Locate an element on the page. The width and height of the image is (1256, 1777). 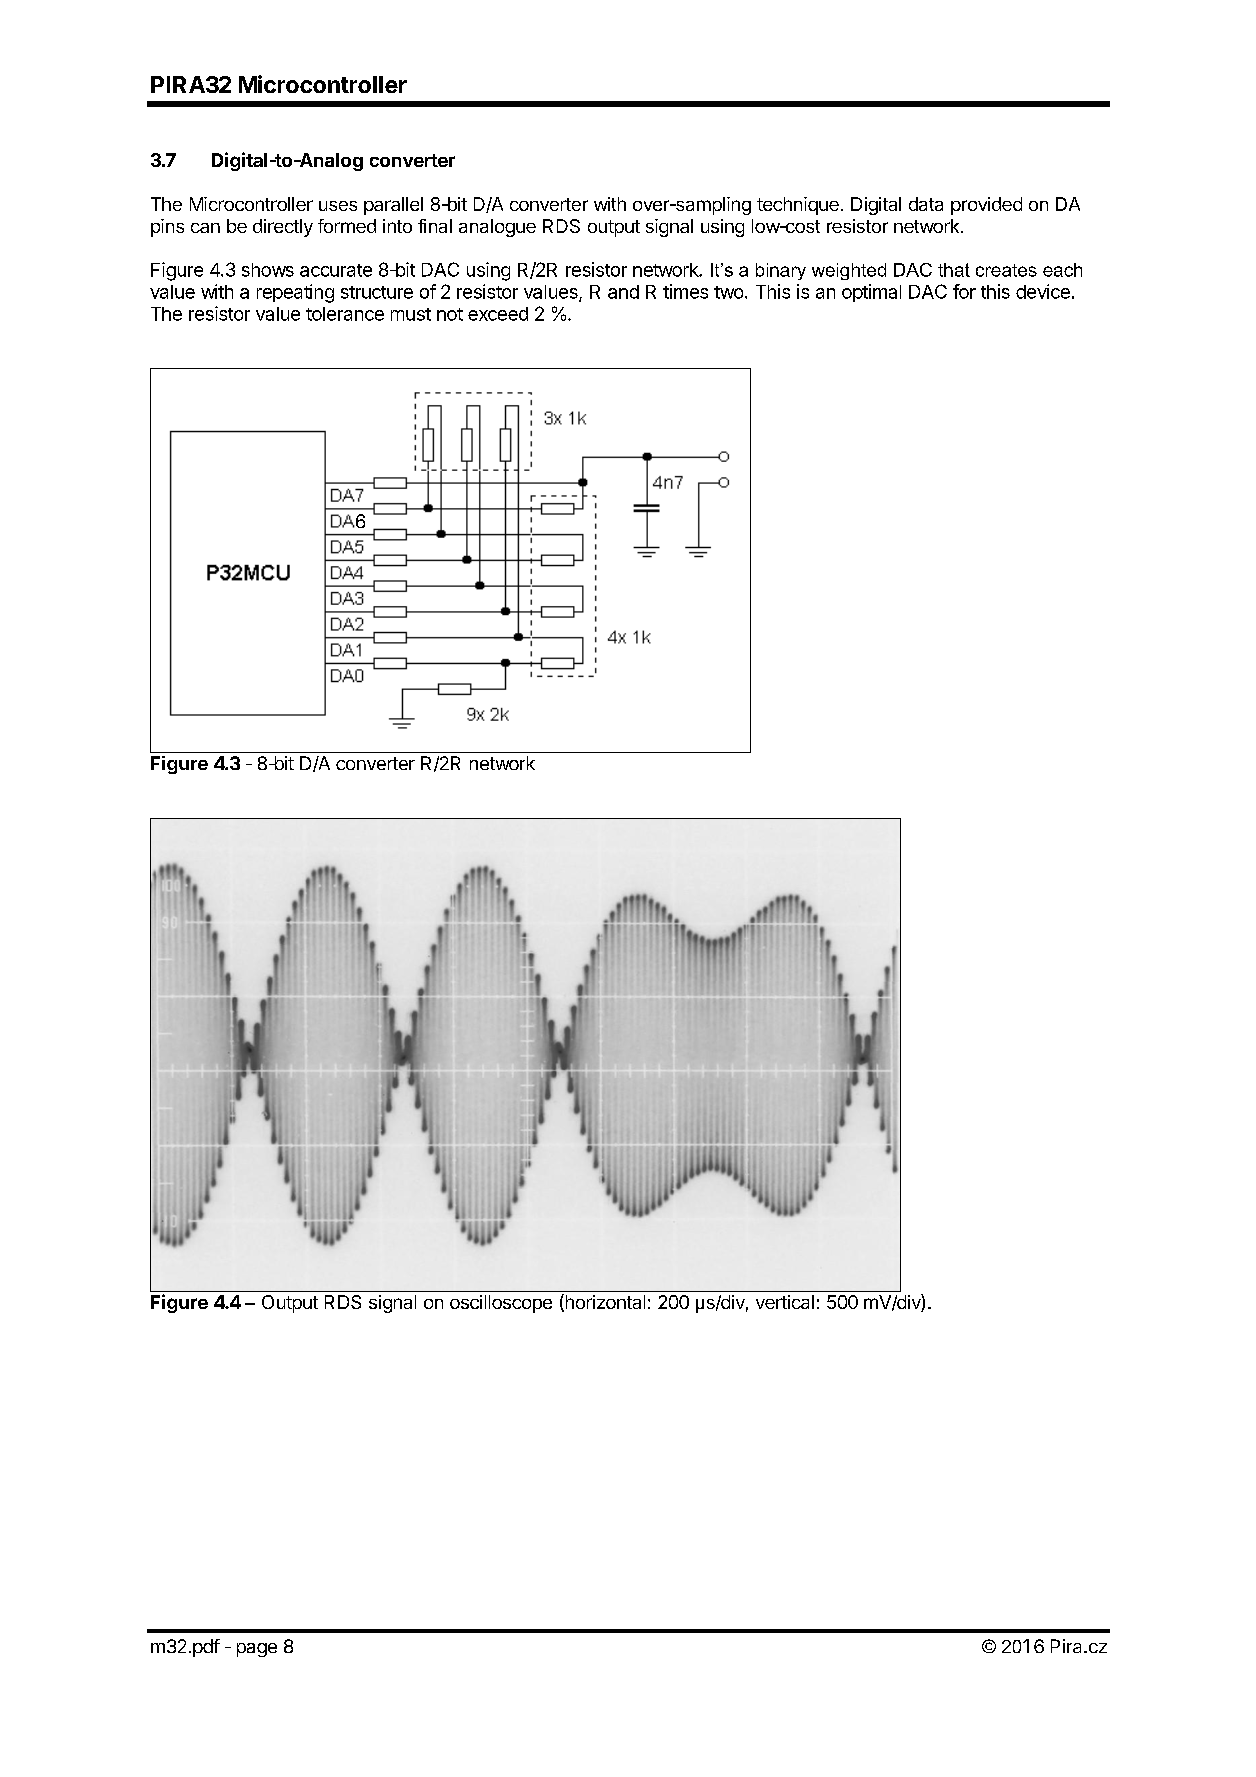
repeating is located at coordinates (295, 293).
